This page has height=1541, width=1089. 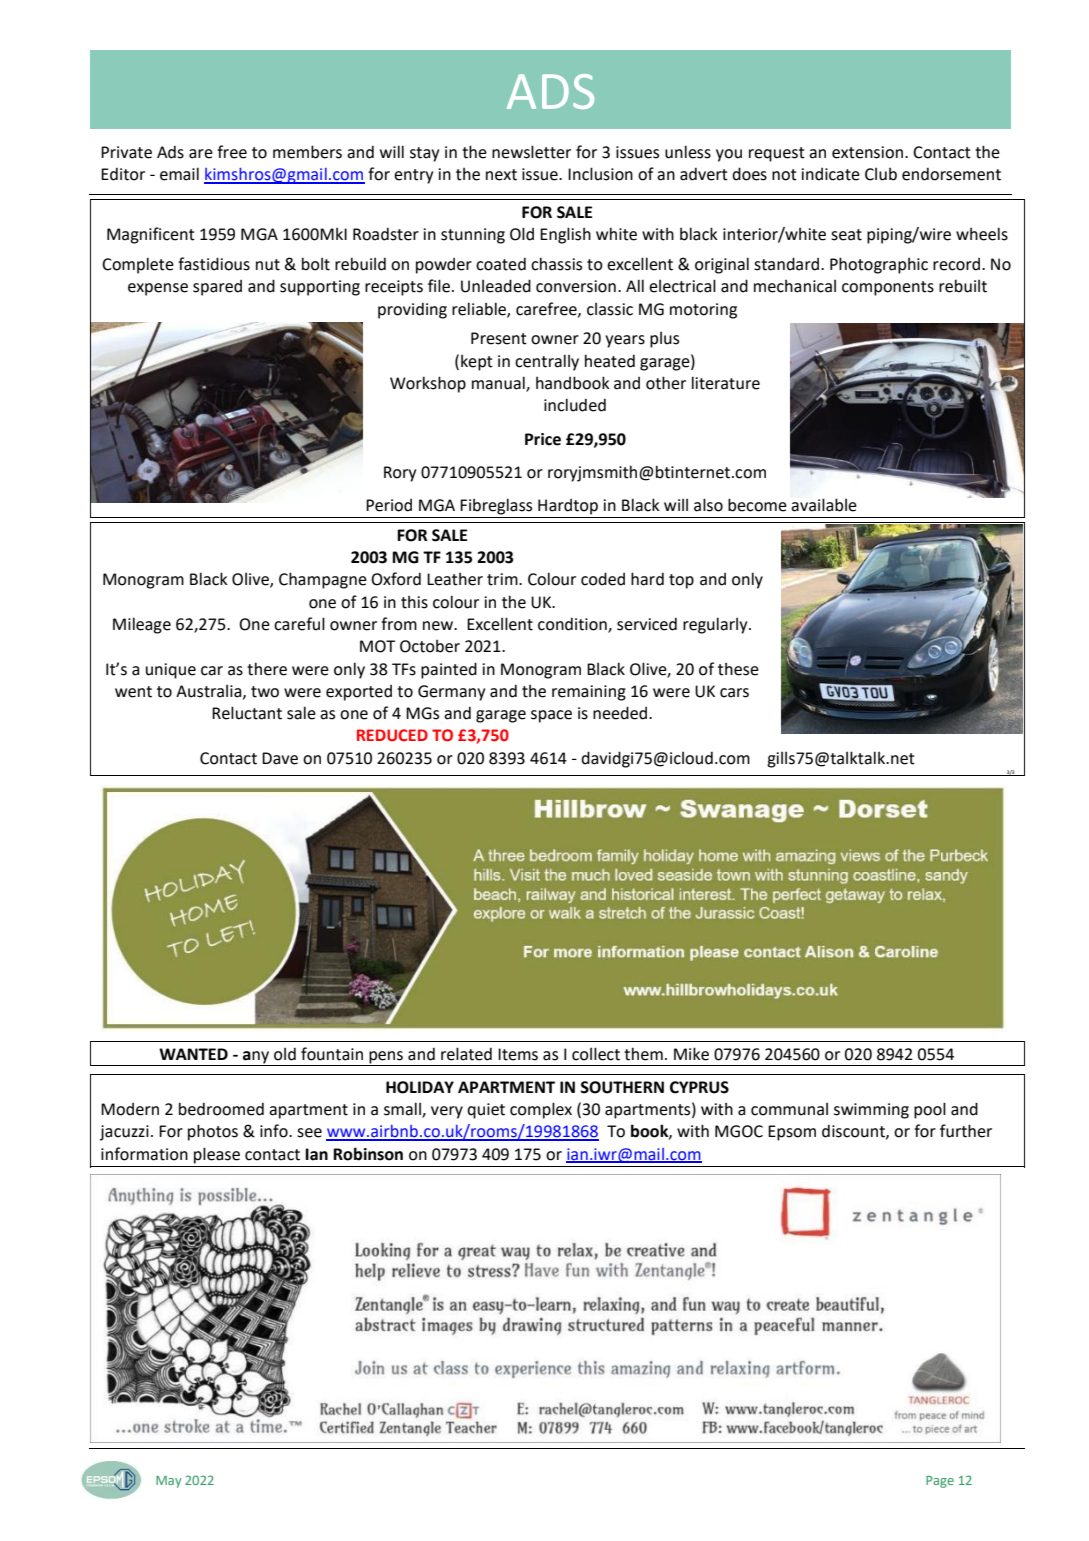 What do you see at coordinates (551, 716) in the page?
I see `space` at bounding box center [551, 716].
